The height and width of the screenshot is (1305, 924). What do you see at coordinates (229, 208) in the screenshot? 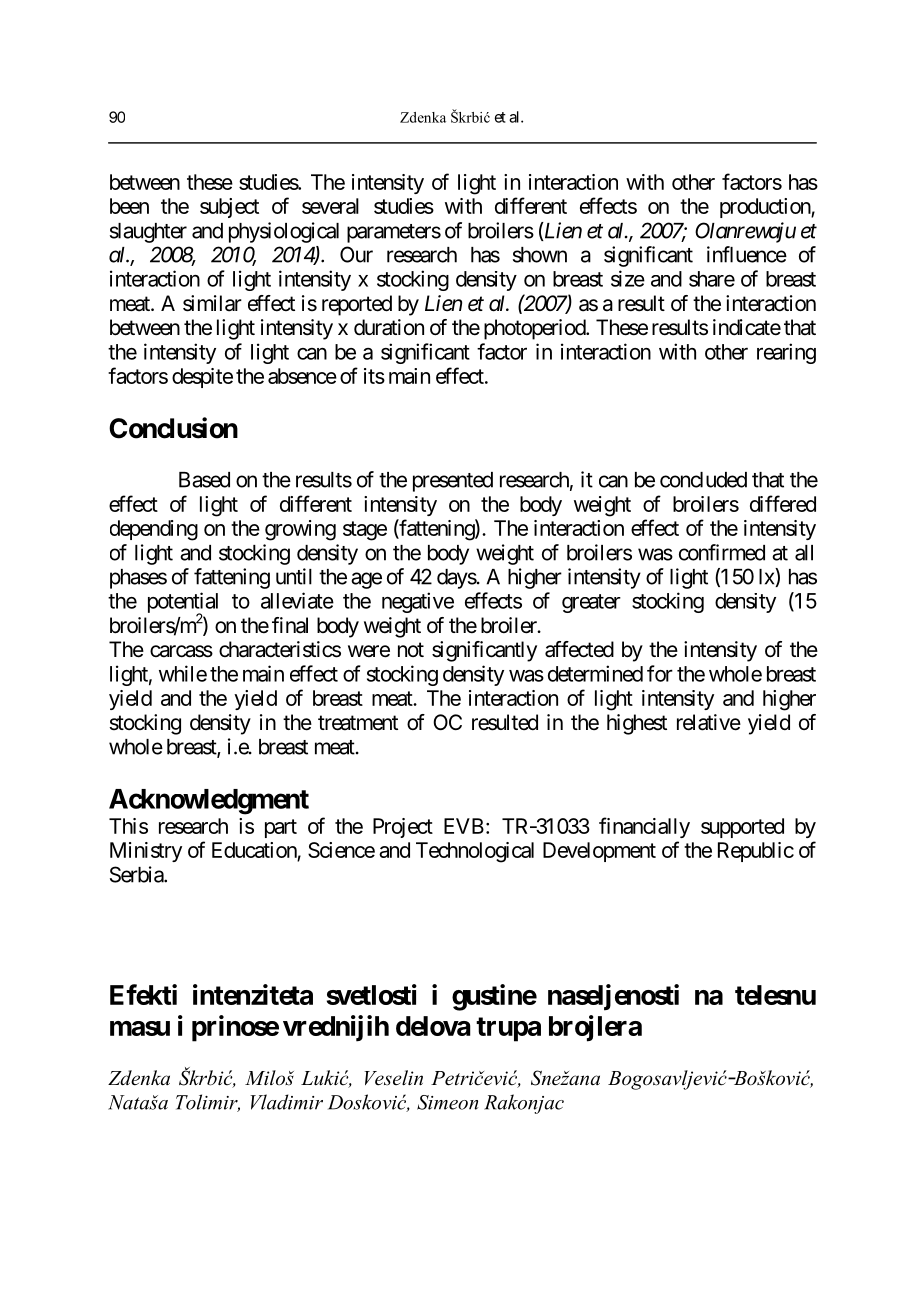
I see `subject` at bounding box center [229, 208].
